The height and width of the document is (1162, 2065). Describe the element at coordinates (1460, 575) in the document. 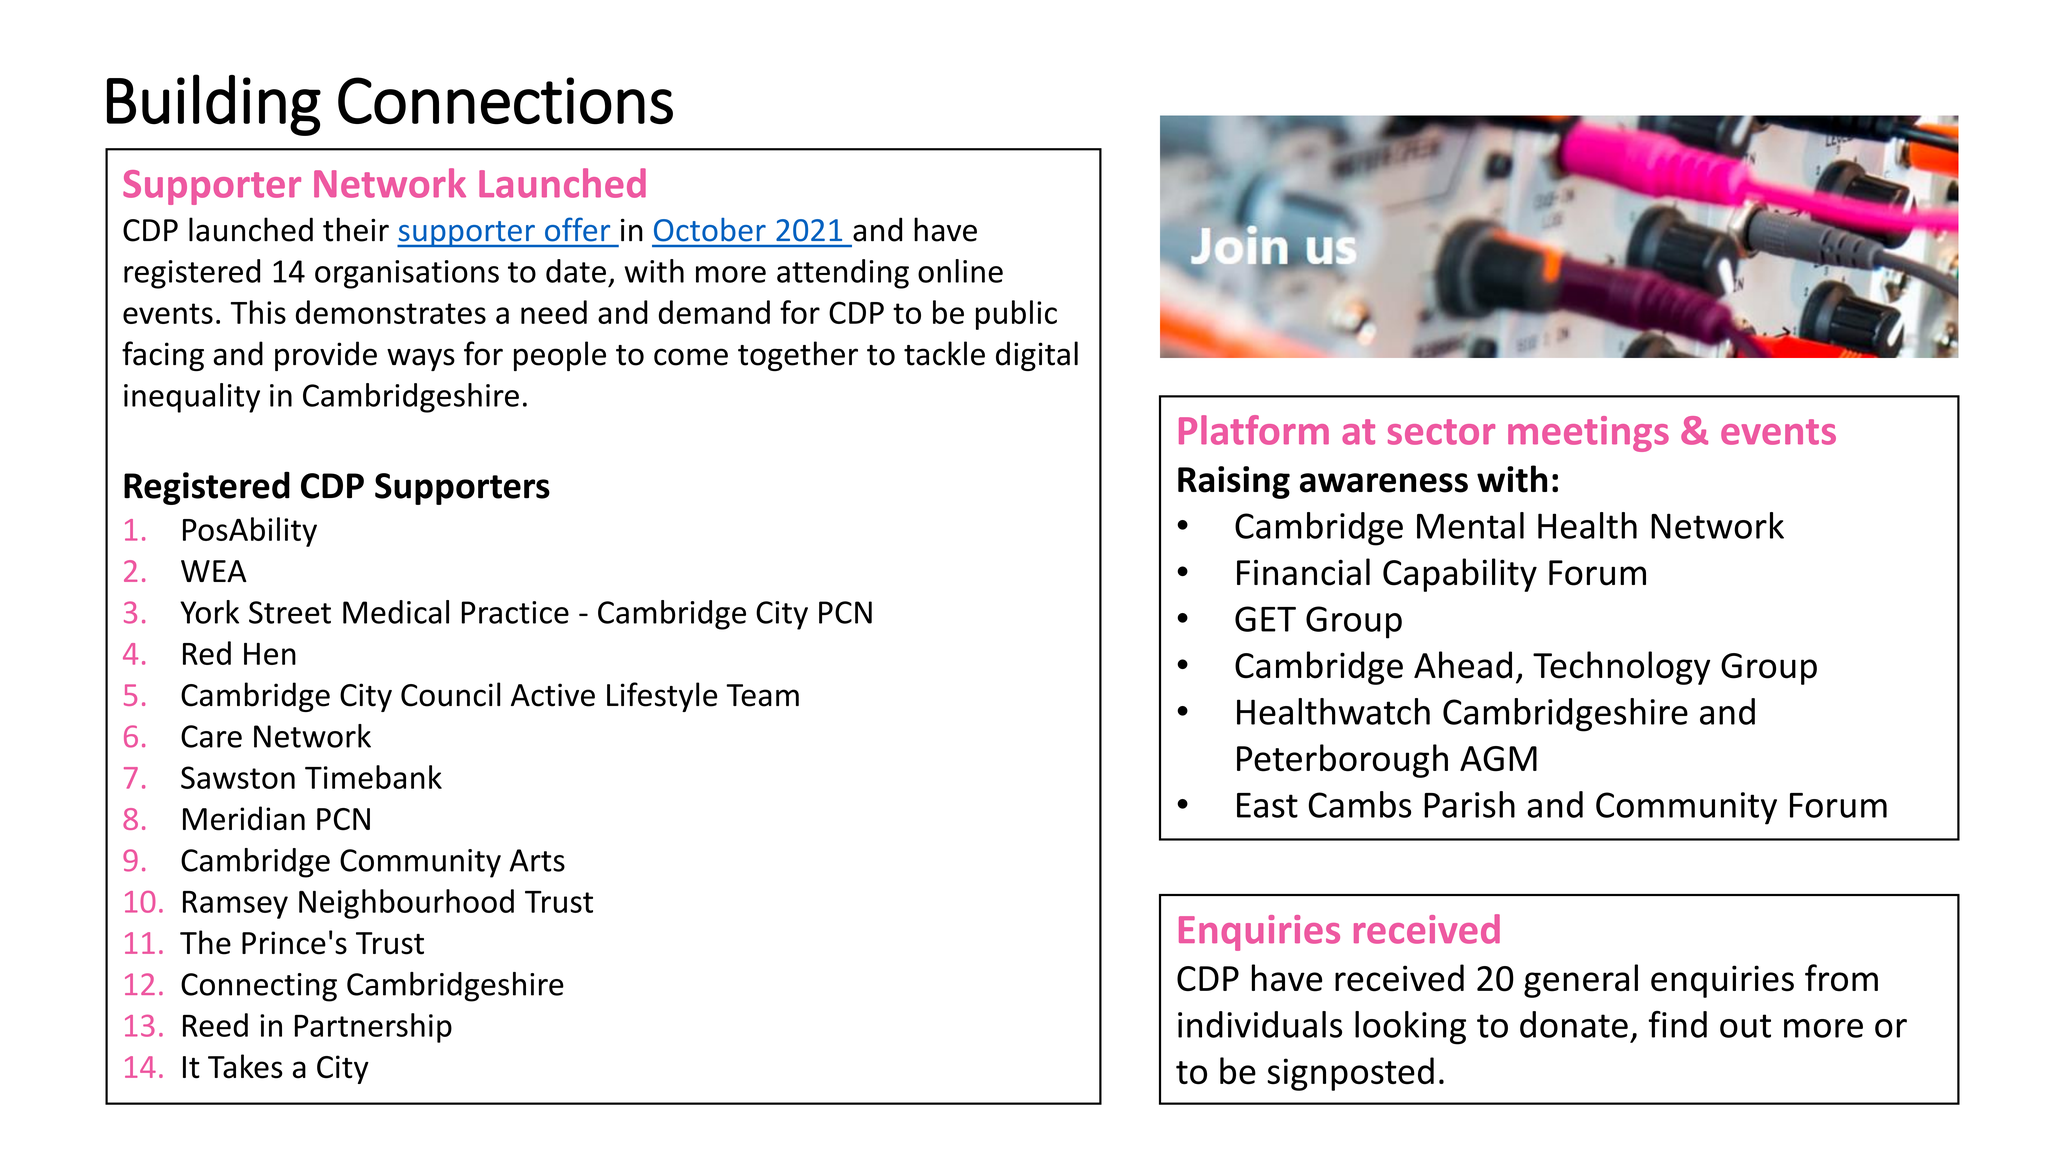

I see `Capability` at that location.
